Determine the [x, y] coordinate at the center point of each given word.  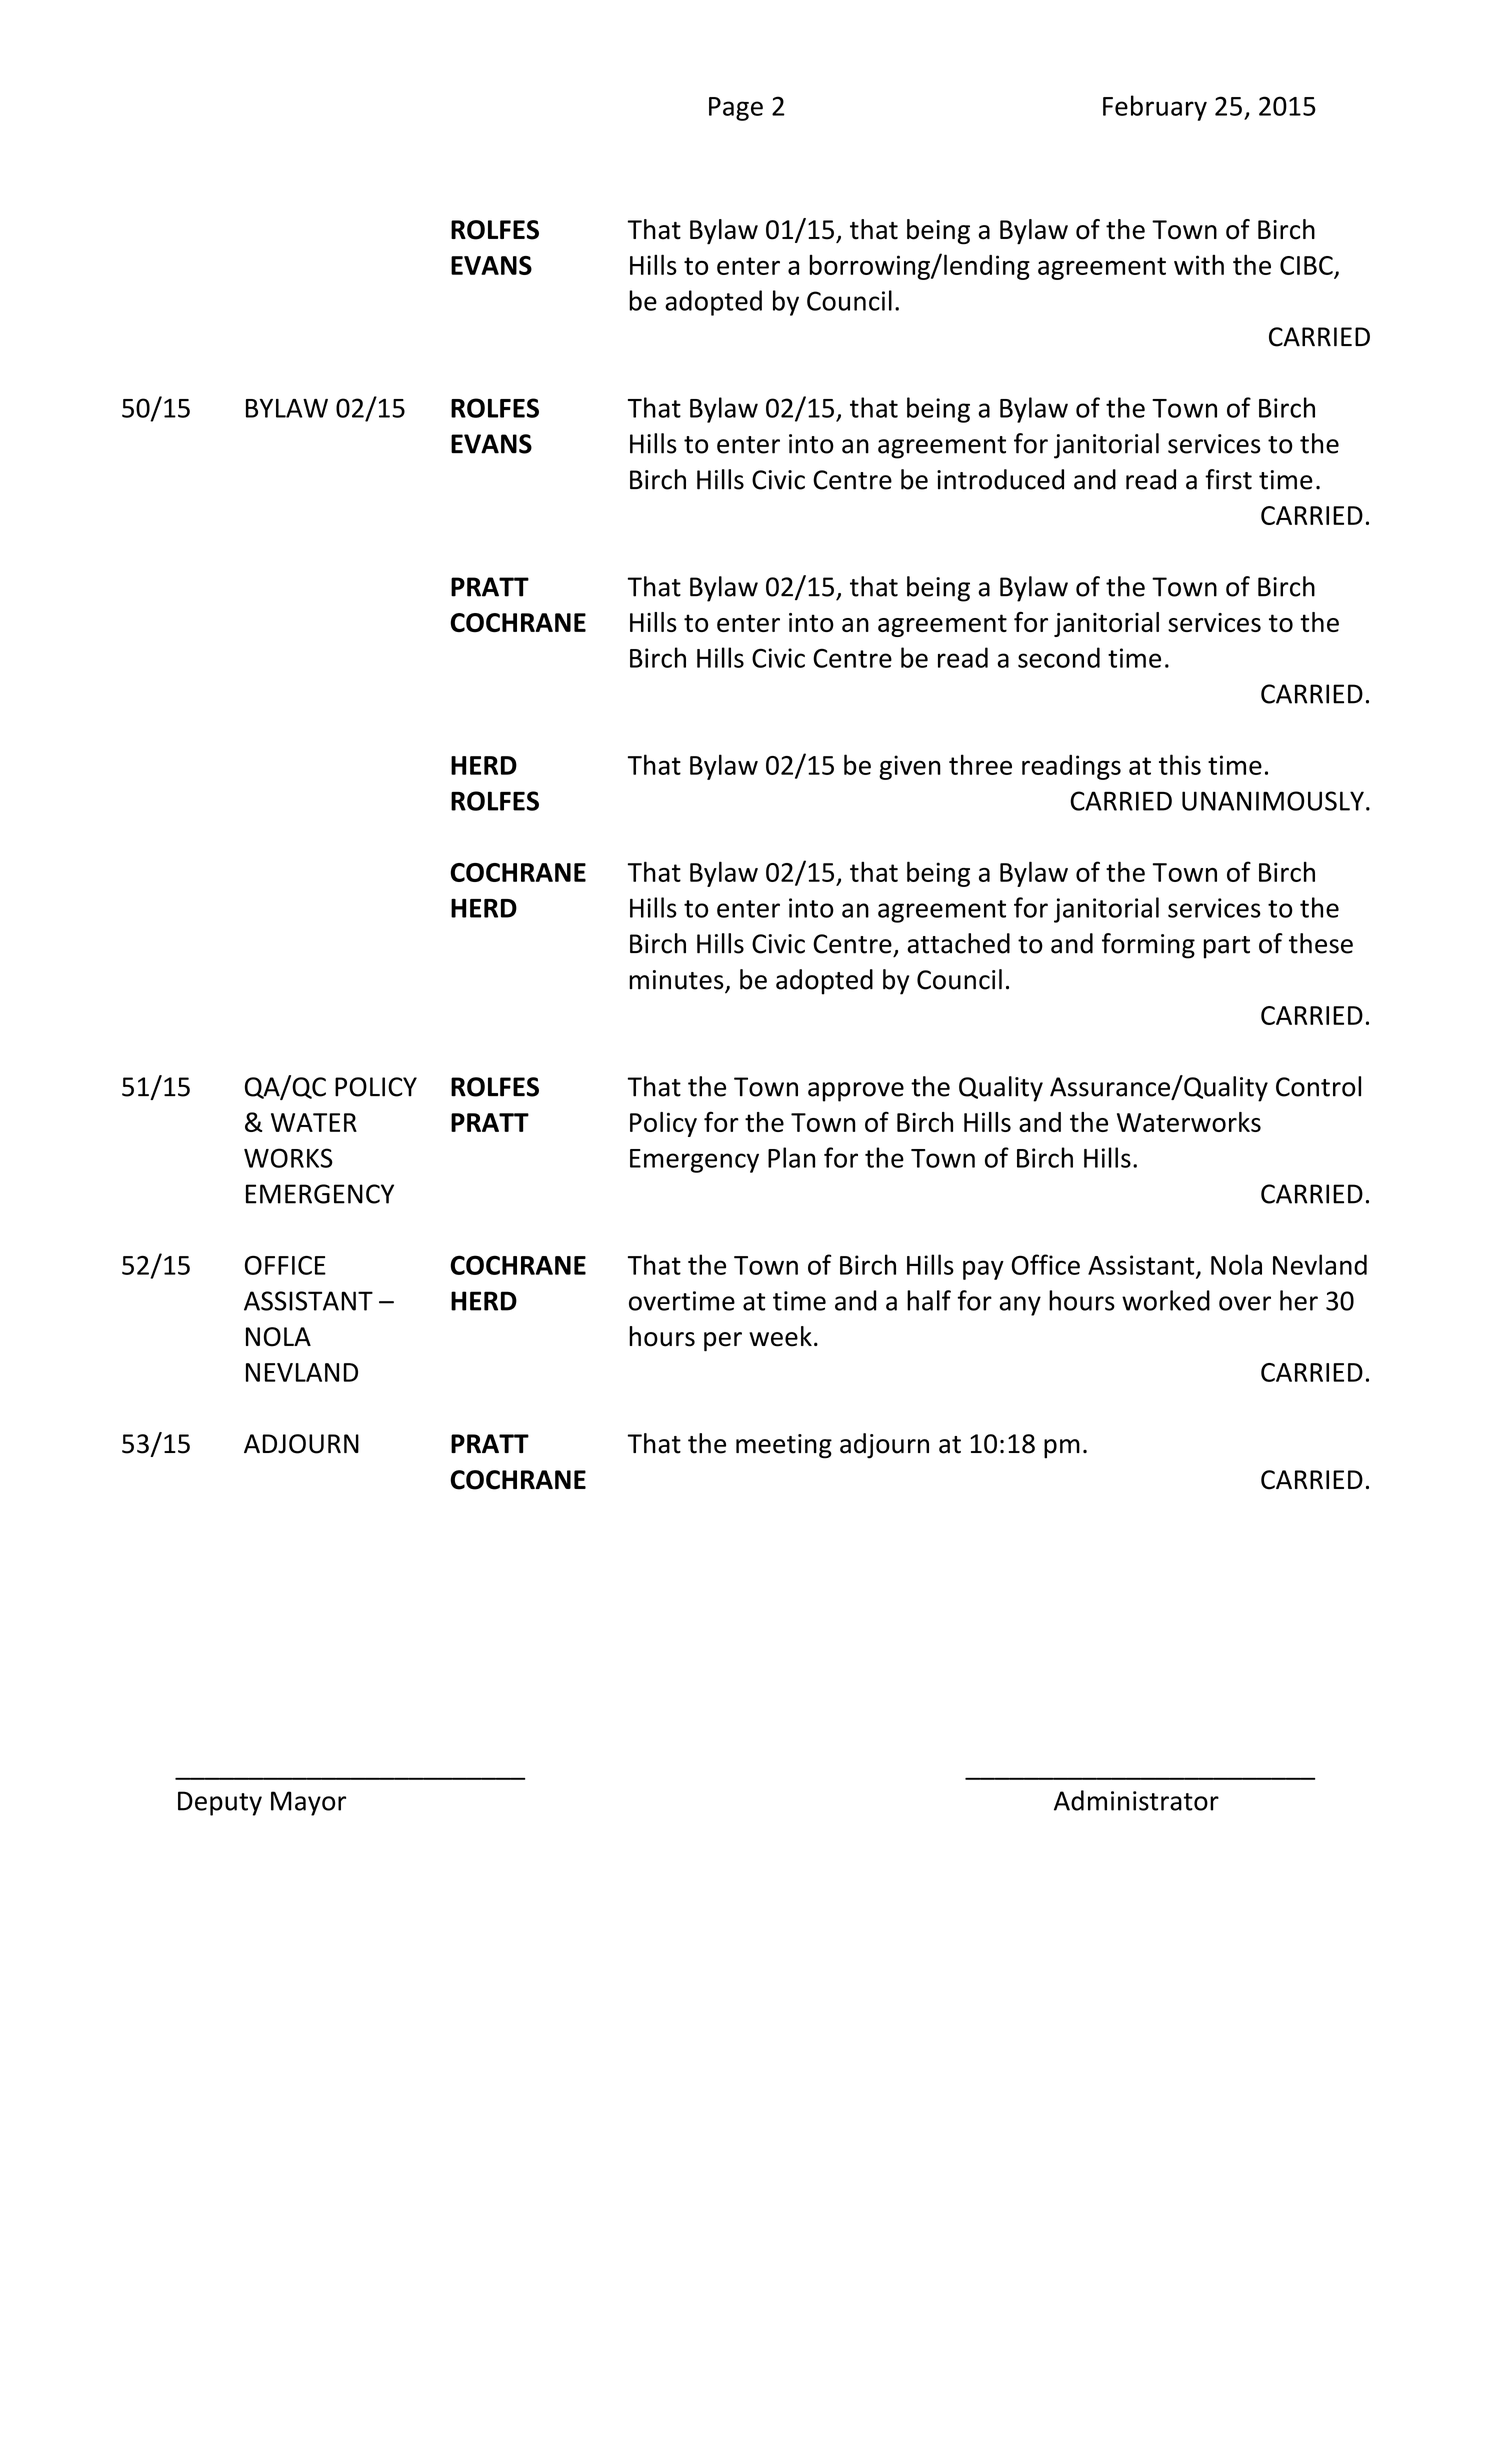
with [1199, 264]
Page [736, 109]
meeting [784, 1446]
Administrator [1136, 1800]
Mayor [308, 1803]
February [1155, 108]
